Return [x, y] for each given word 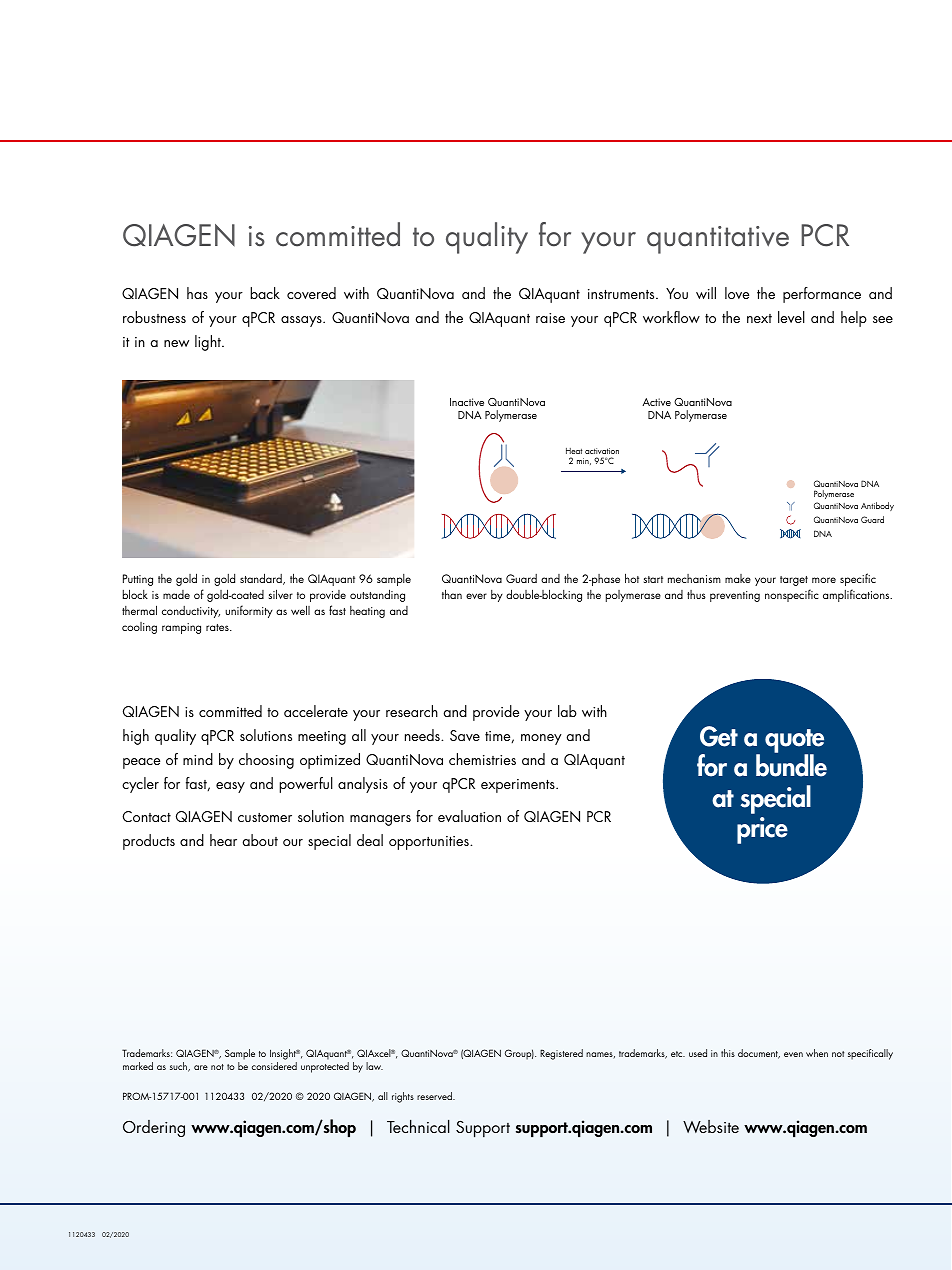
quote [794, 742]
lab [567, 711]
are [201, 1067]
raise [550, 318]
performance [822, 295]
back [265, 293]
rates [218, 627]
